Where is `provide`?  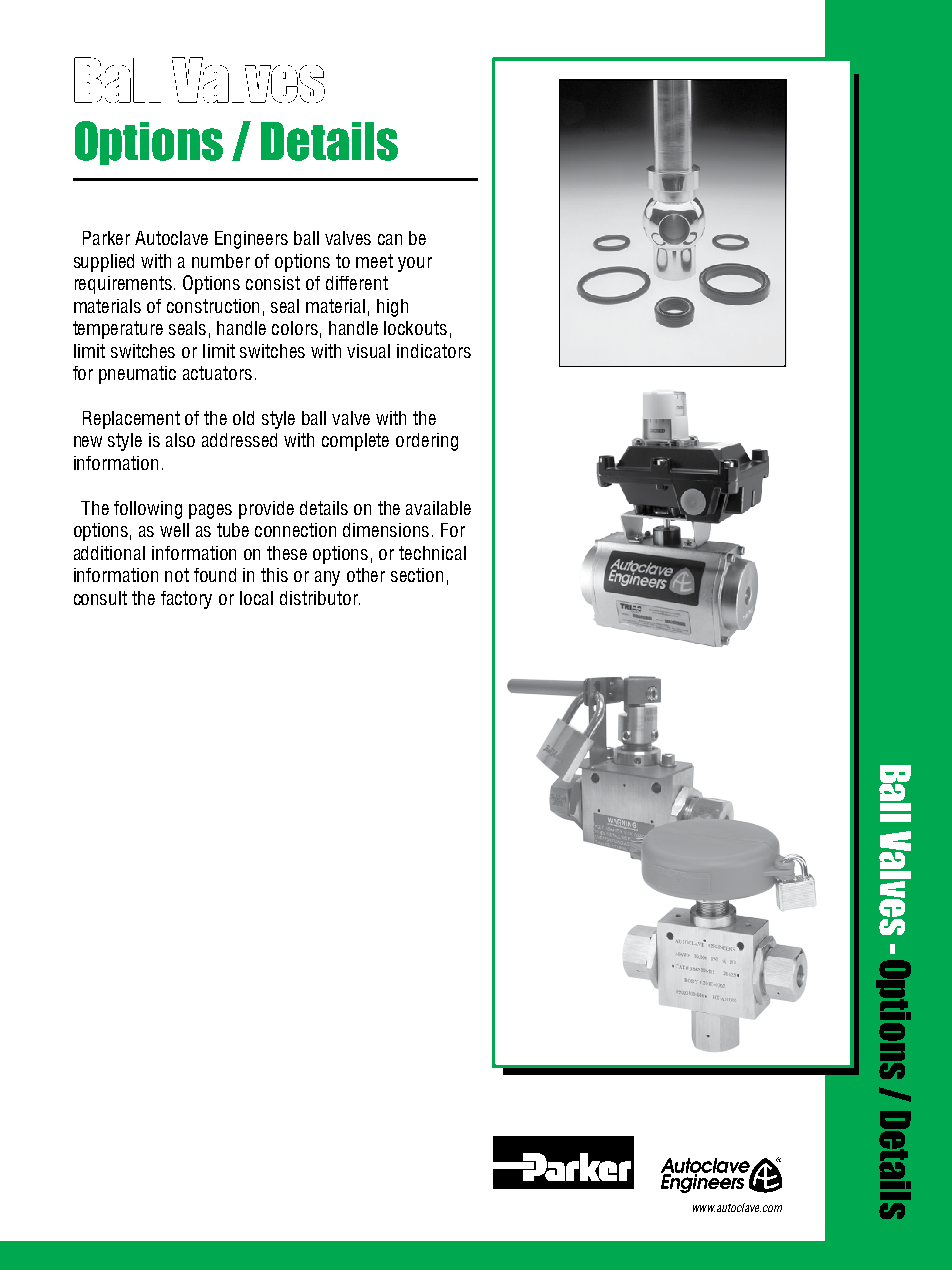 provide is located at coordinates (266, 510).
